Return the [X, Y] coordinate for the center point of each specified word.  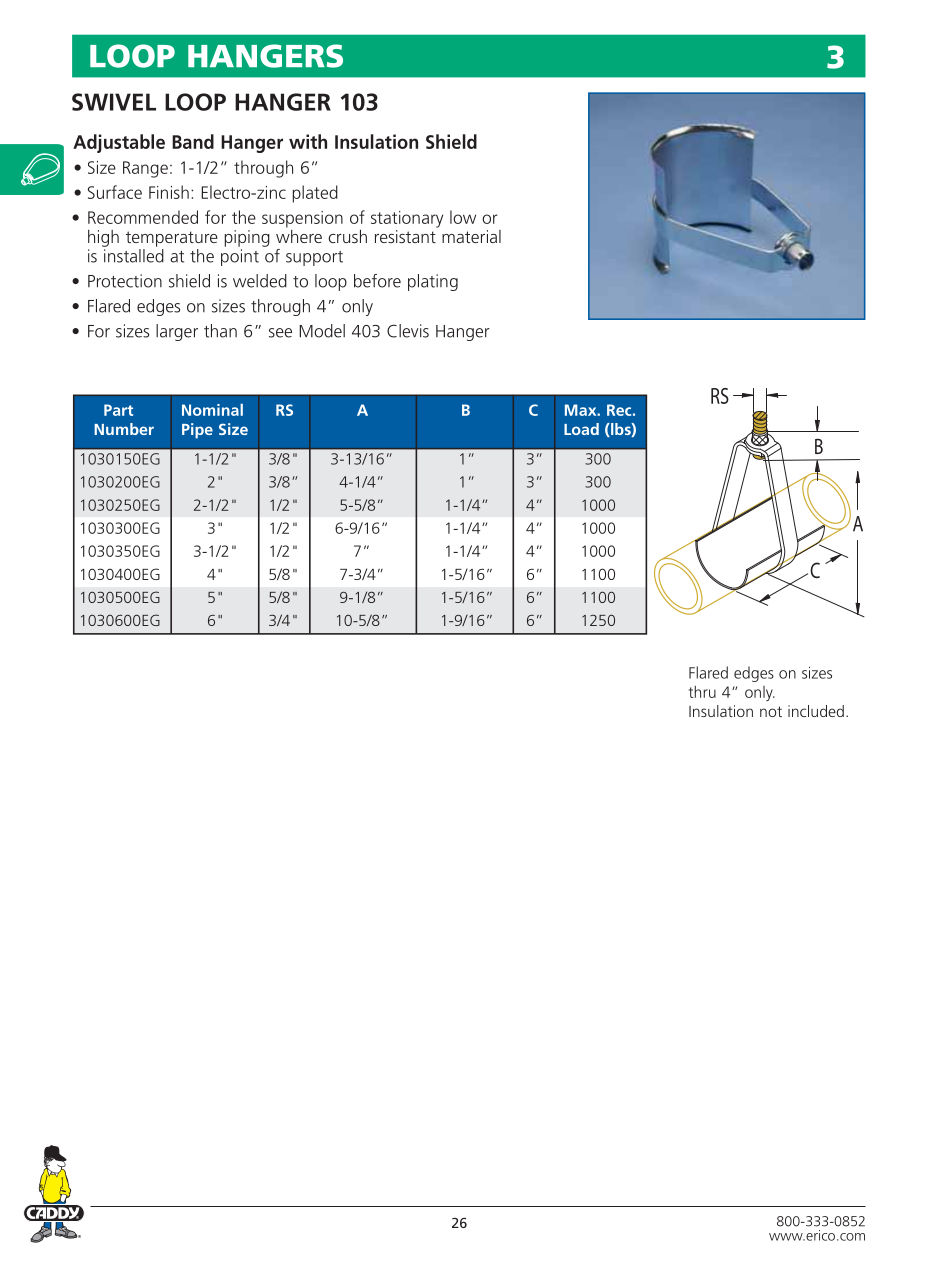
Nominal [212, 410]
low [463, 217]
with [308, 141]
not [771, 711]
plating [433, 282]
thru [702, 691]
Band [193, 141]
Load [581, 429]
